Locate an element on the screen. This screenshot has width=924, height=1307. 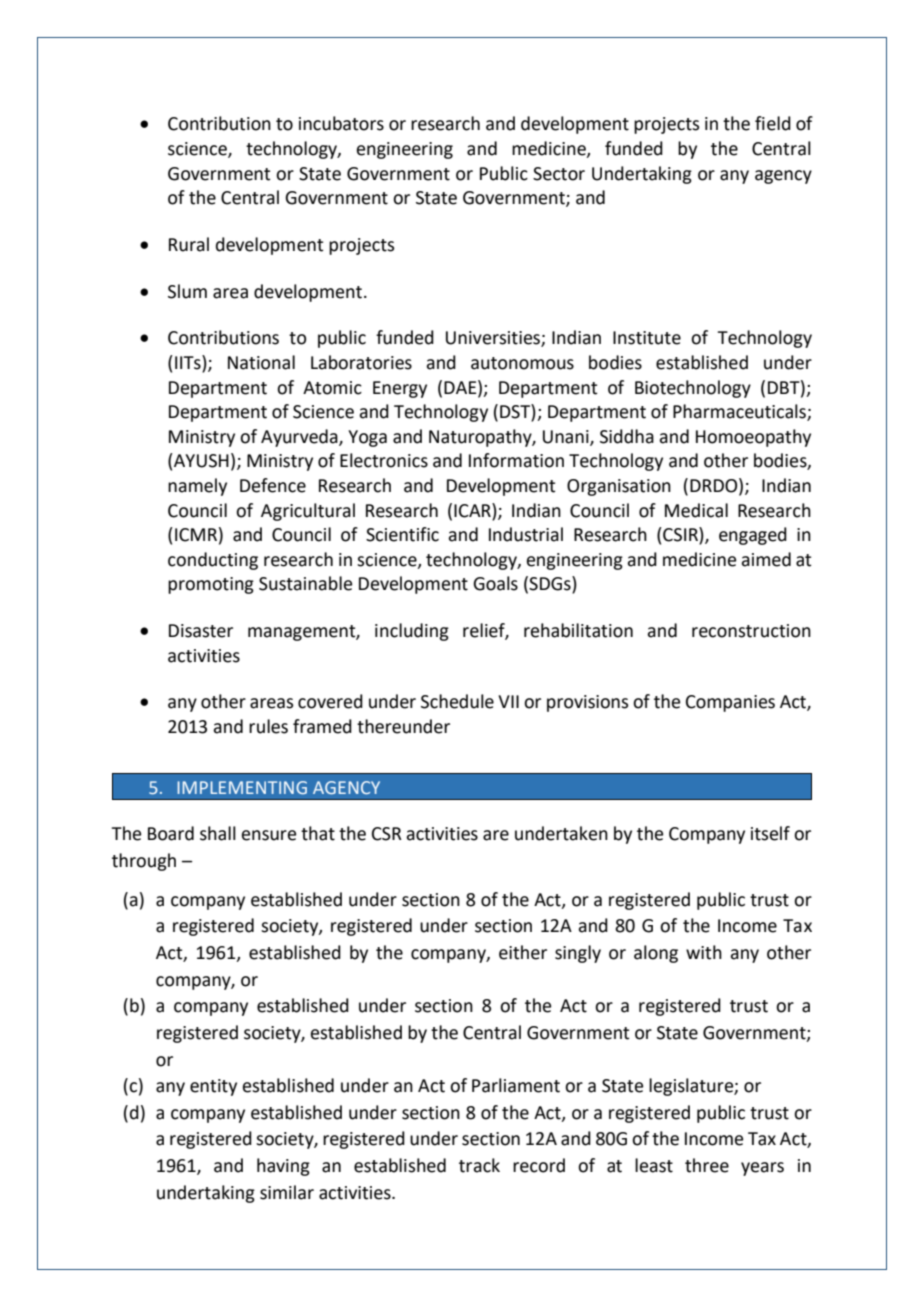
through is located at coordinates (144, 862).
